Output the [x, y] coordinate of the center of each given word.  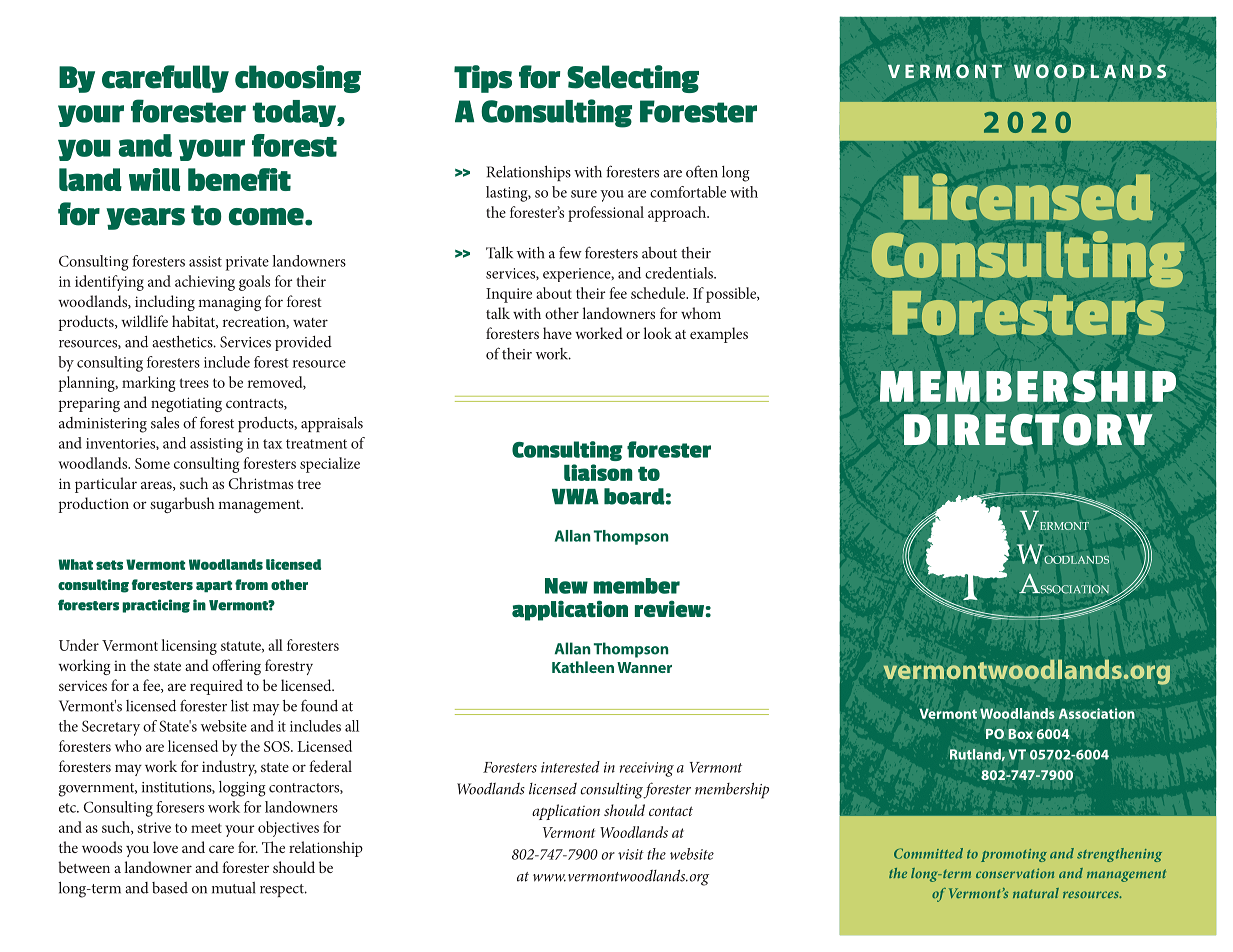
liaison [598, 472]
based [170, 888]
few [570, 252]
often [702, 171]
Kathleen [583, 667]
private [247, 263]
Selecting [633, 79]
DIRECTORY [1028, 430]
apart [214, 586]
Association [1097, 713]
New [566, 586]
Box [1020, 734]
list [240, 706]
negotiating [186, 404]
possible [732, 295]
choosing [298, 79]
